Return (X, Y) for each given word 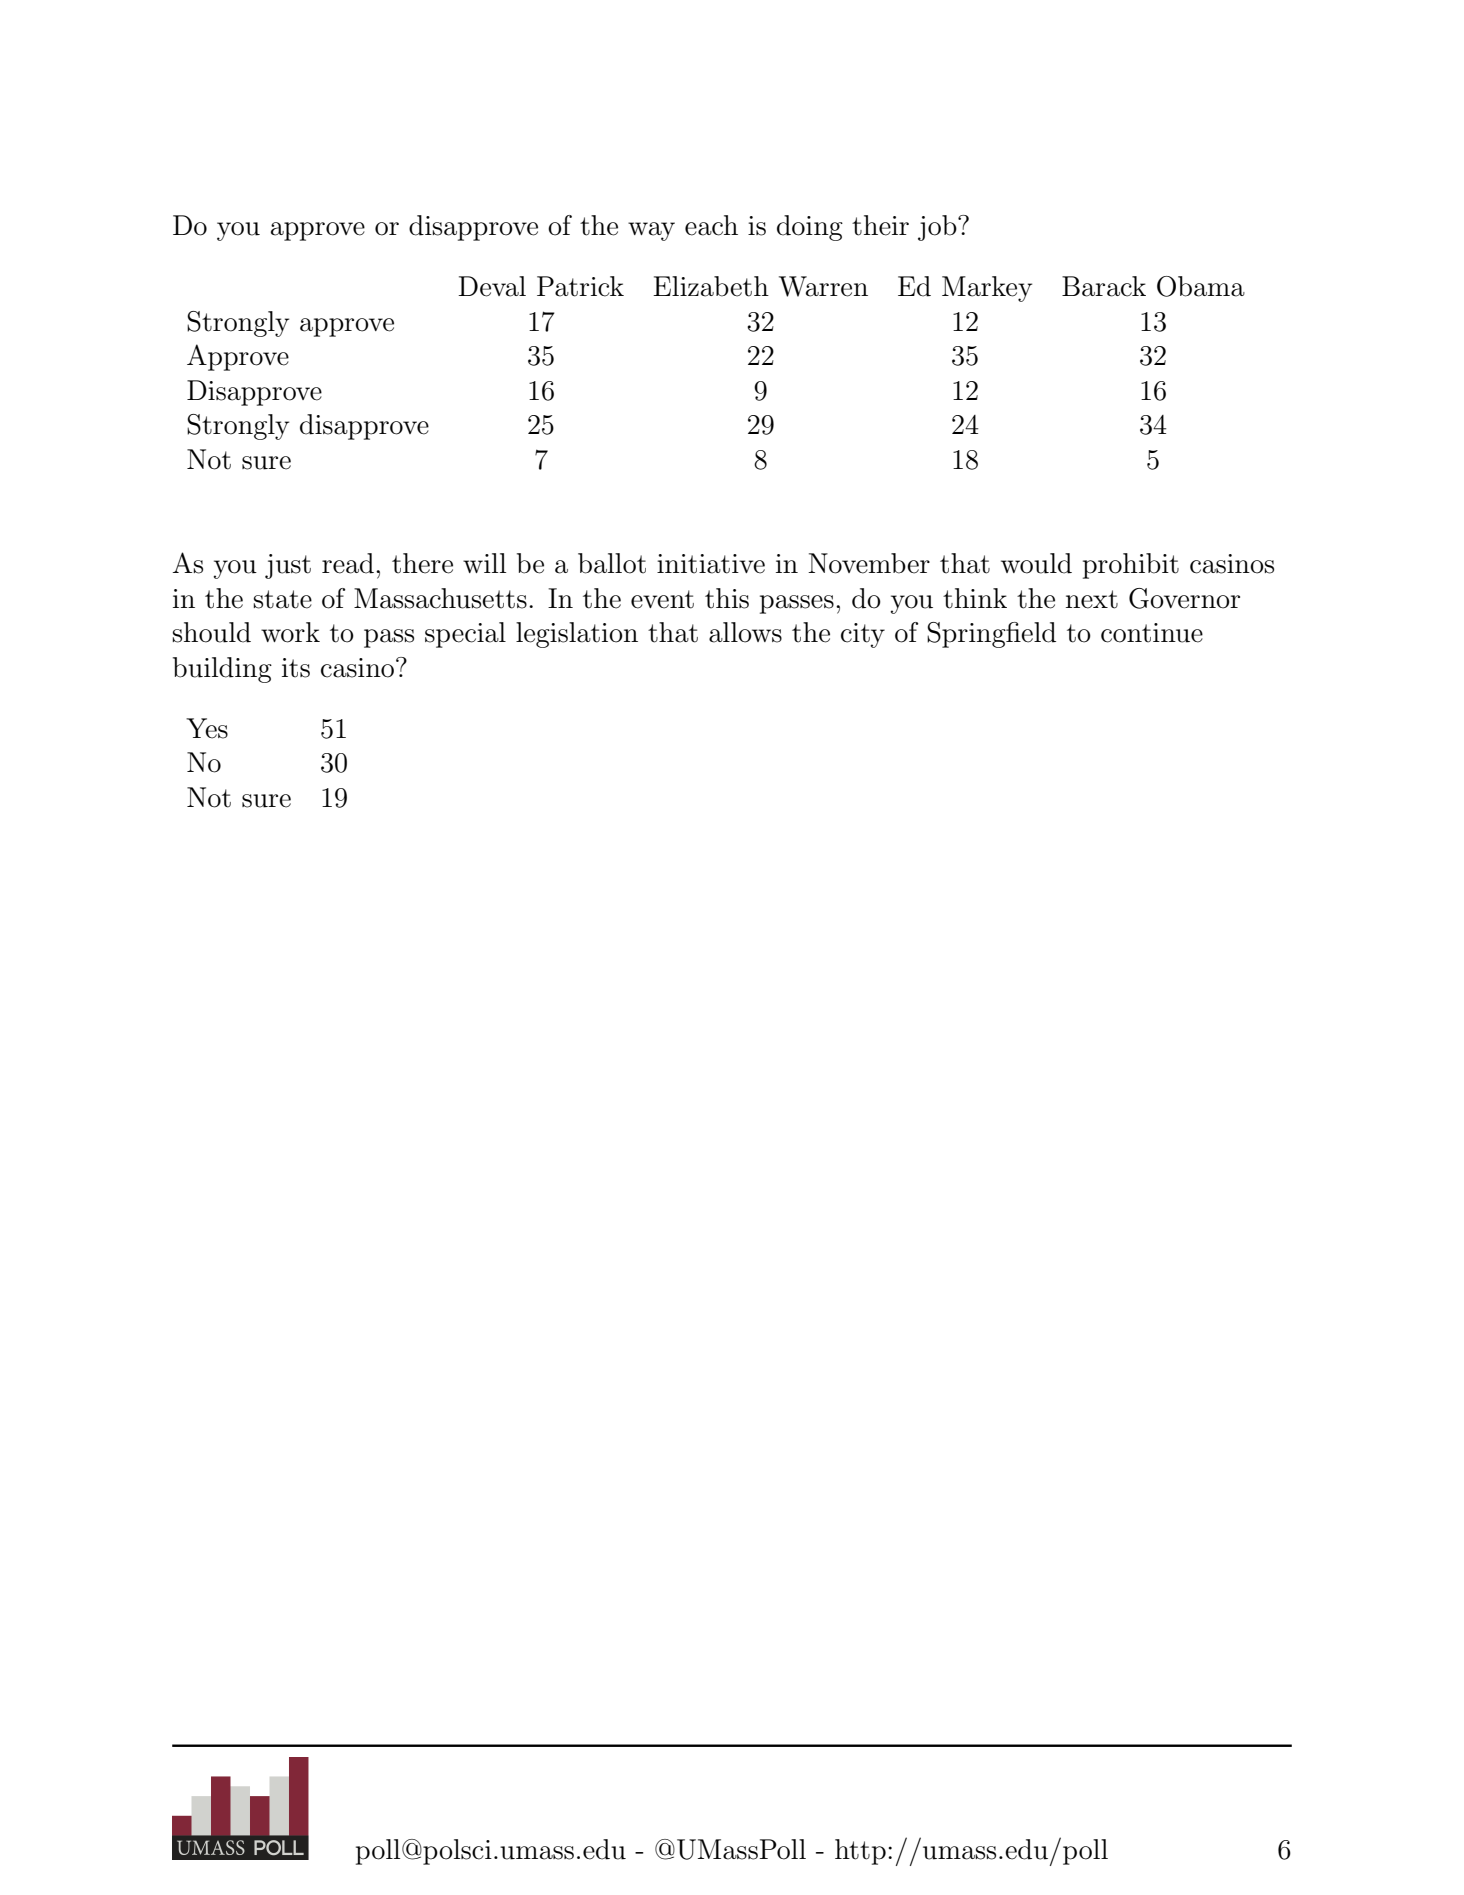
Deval (492, 286)
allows (745, 632)
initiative (711, 564)
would (1036, 563)
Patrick (580, 286)
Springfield (991, 635)
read (348, 563)
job (938, 228)
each (711, 225)
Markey (987, 289)
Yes (207, 728)
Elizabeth (711, 286)
